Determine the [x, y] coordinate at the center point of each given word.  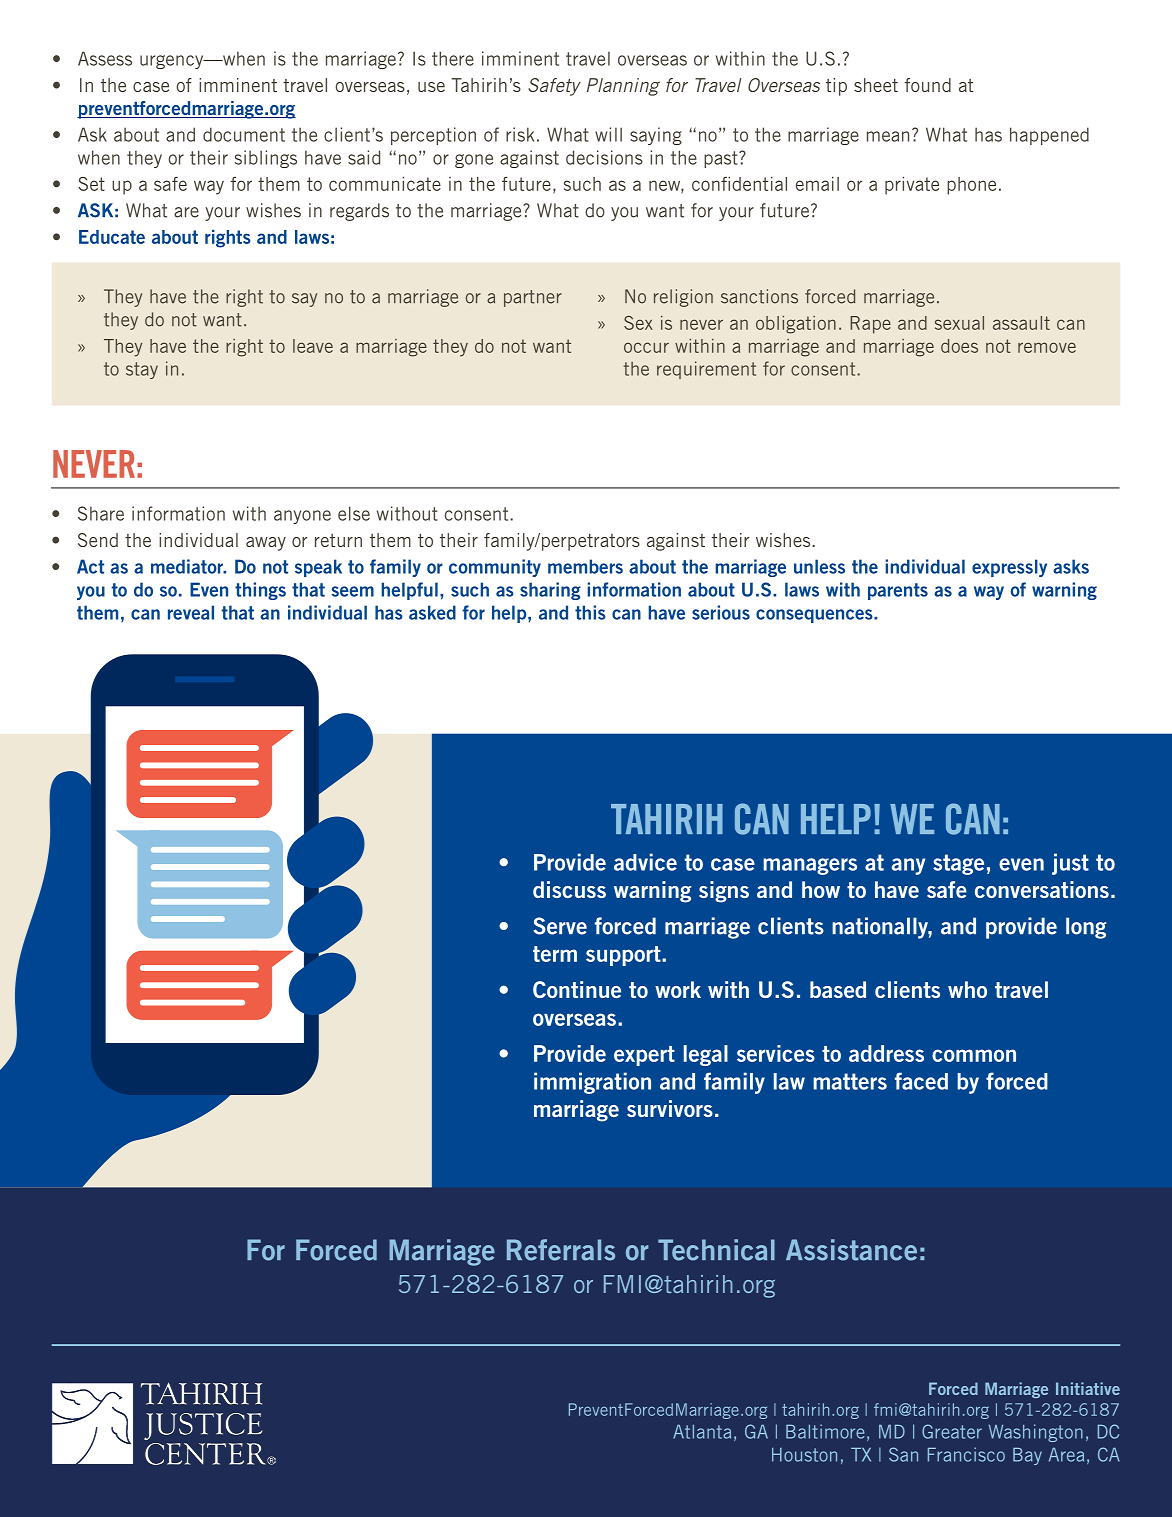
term [555, 954]
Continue [577, 989]
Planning [623, 87]
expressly [1009, 568]
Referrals [561, 1250]
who [967, 989]
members [585, 566]
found [928, 85]
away [266, 544]
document [244, 134]
